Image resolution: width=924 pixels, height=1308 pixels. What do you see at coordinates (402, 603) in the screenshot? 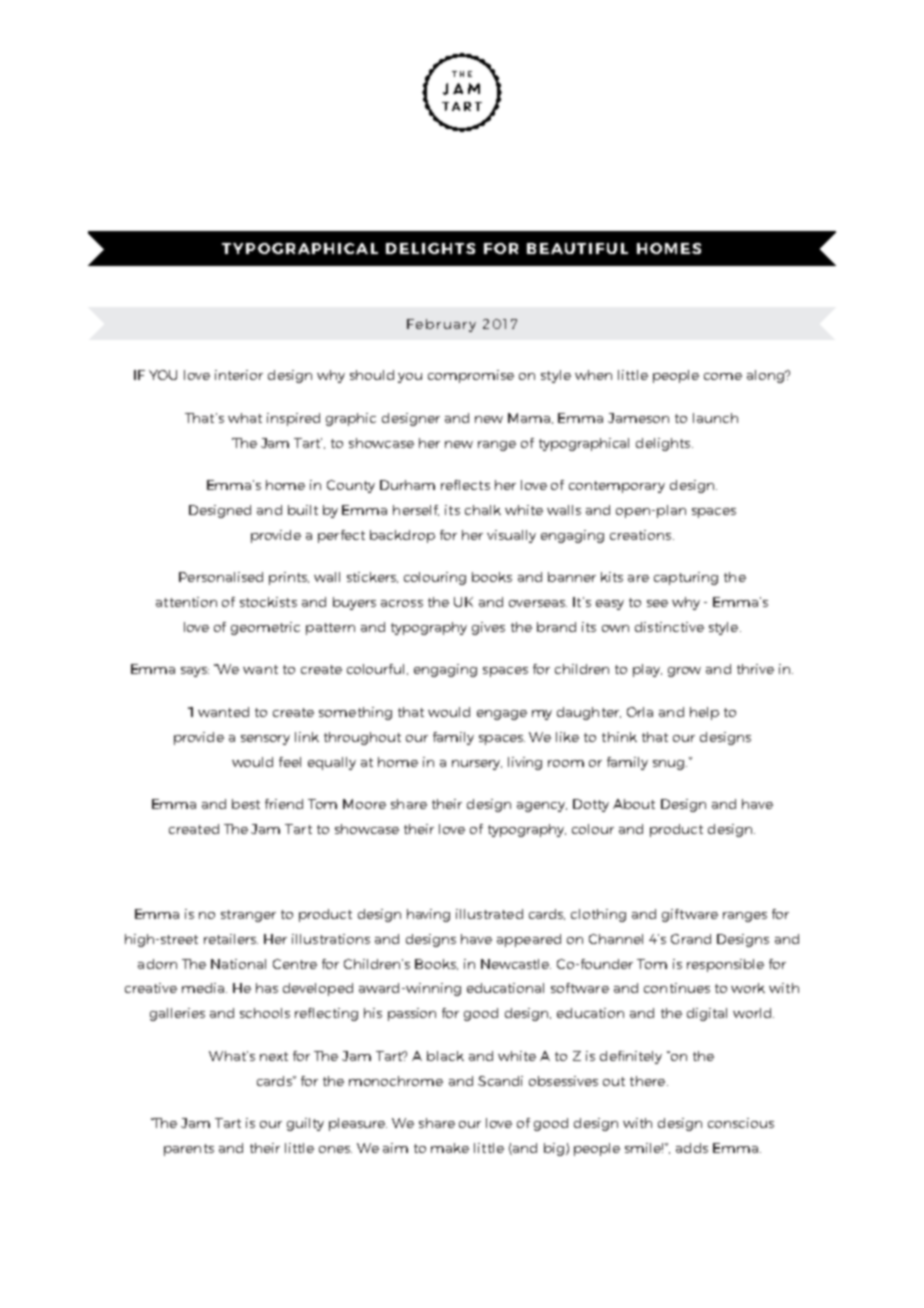
I see `across` at bounding box center [402, 603].
